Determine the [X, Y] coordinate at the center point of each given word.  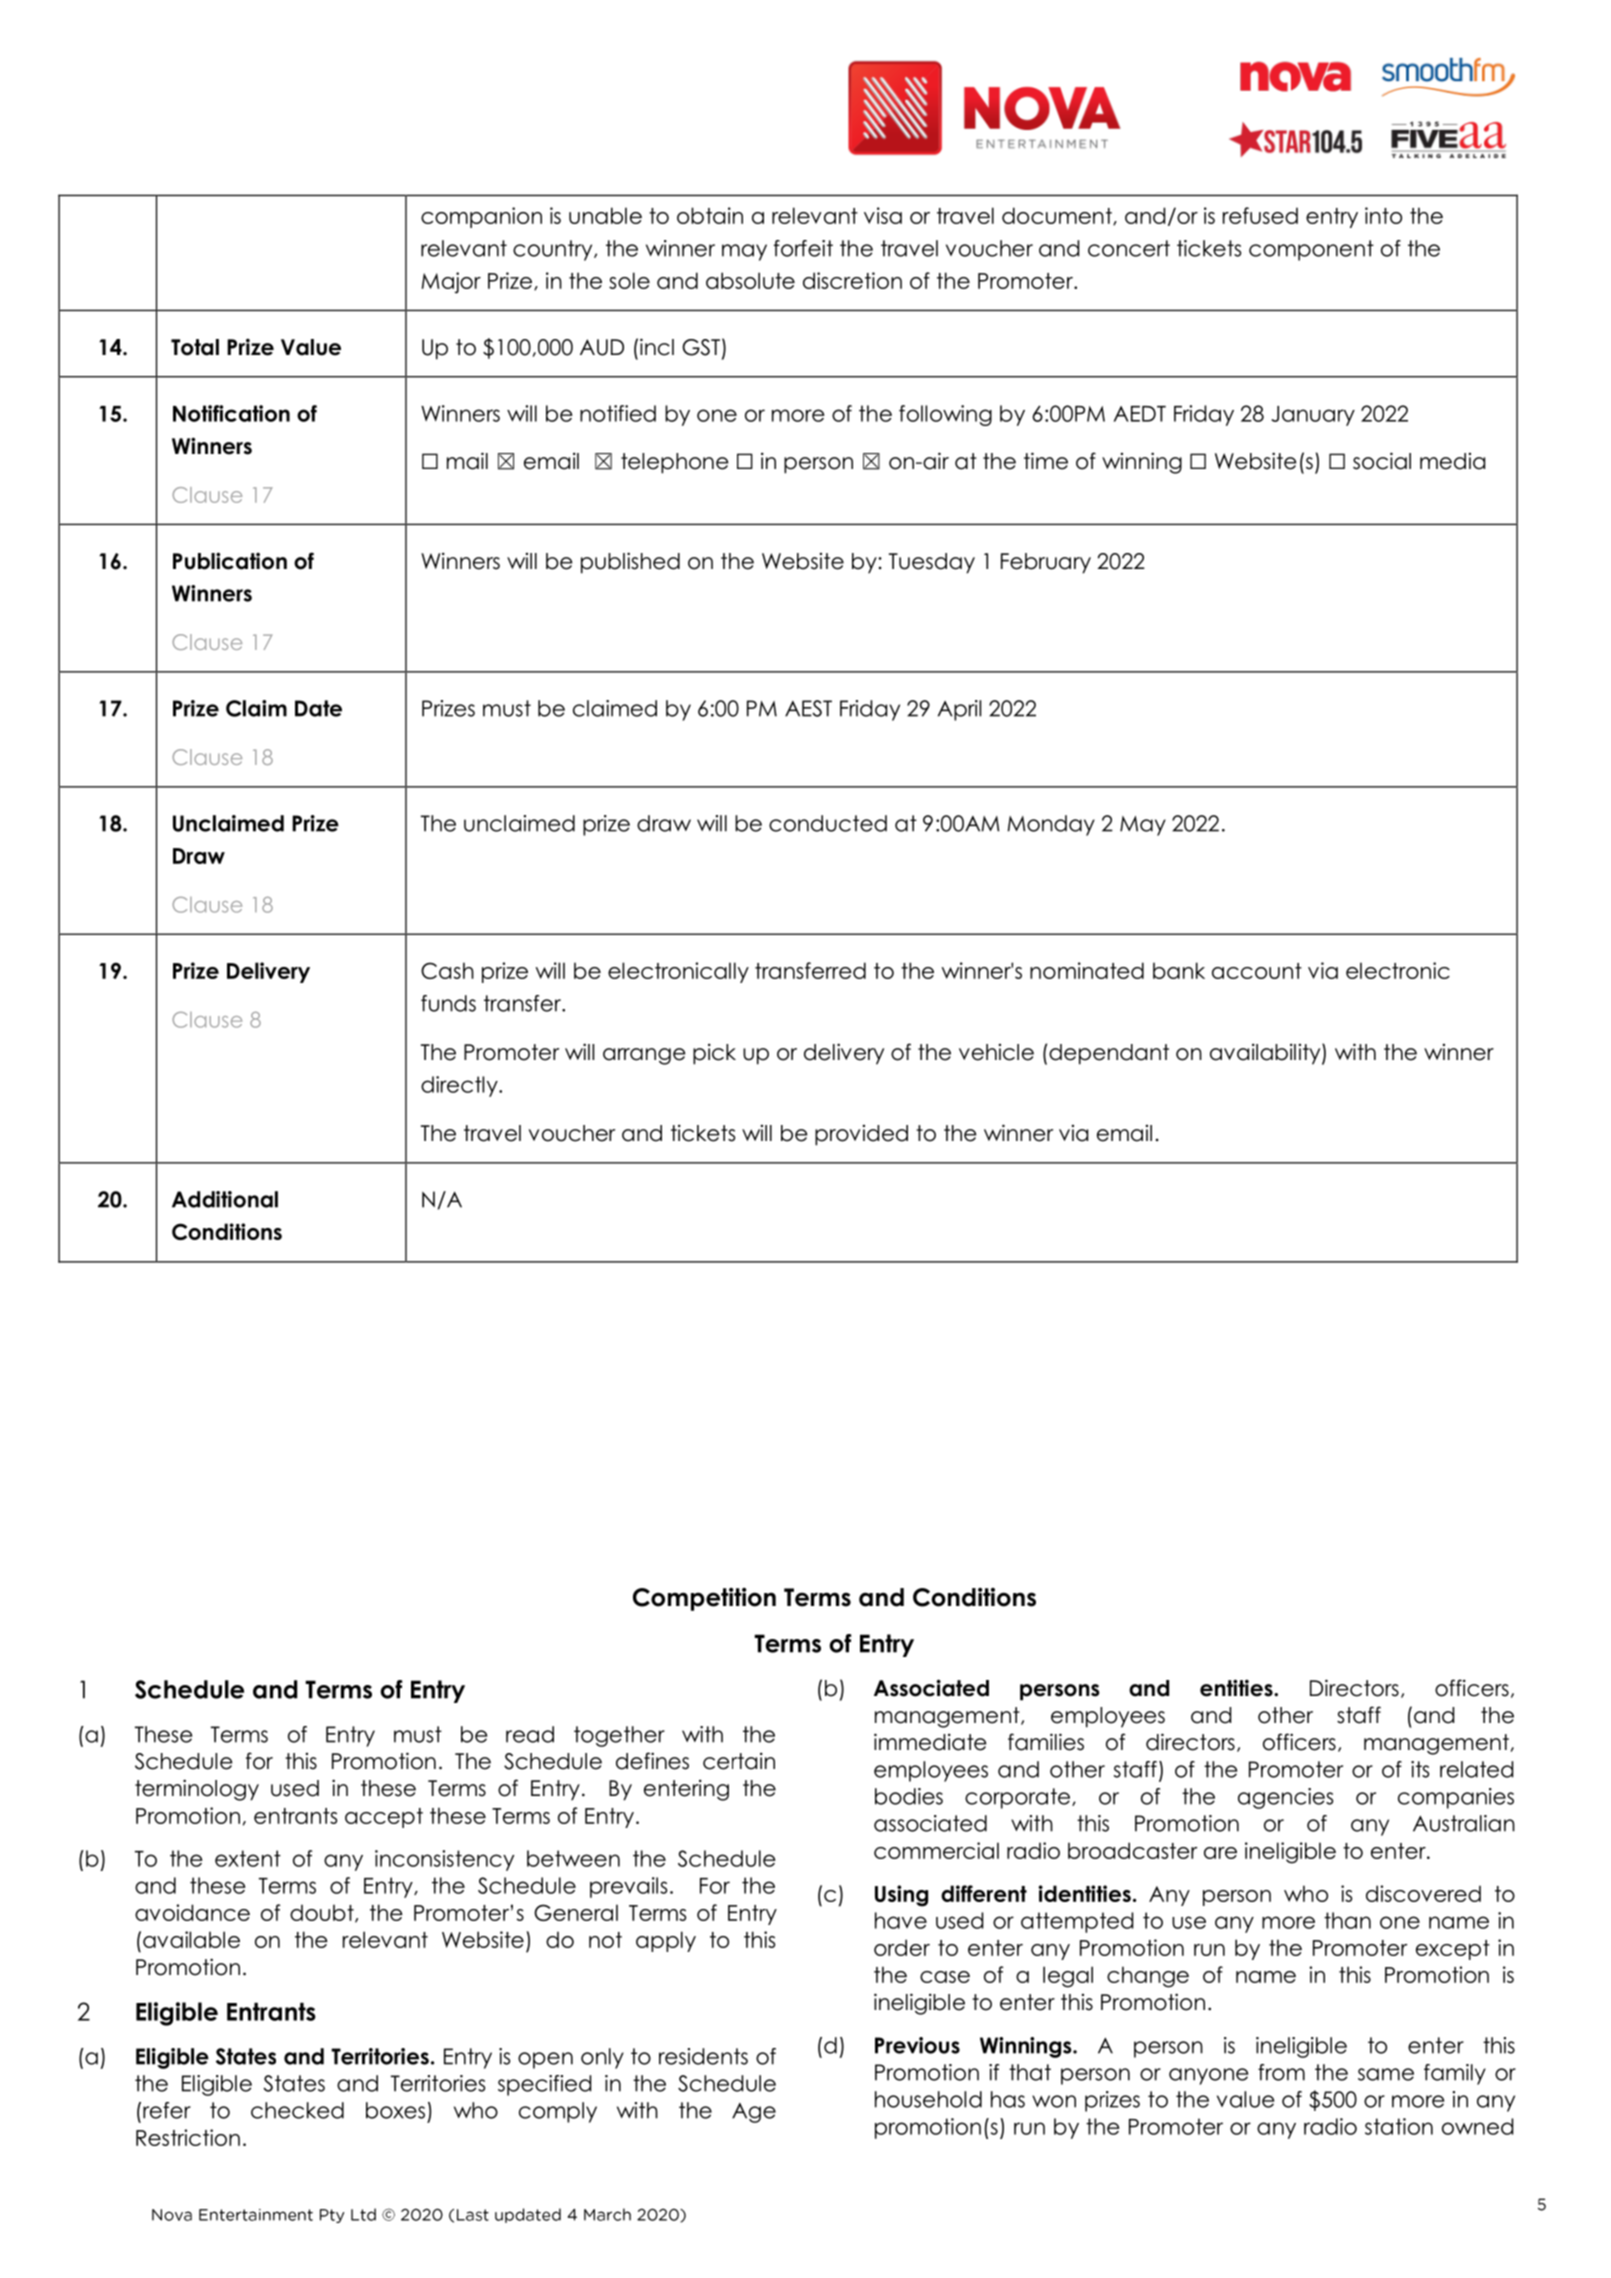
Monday [1051, 825]
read [530, 1734]
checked [297, 2110]
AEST [808, 708]
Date [318, 708]
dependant [1109, 1054]
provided [861, 1135]
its [1420, 1769]
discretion [852, 280]
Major [451, 283]
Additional [225, 1199]
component [1311, 250]
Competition [704, 1599]
